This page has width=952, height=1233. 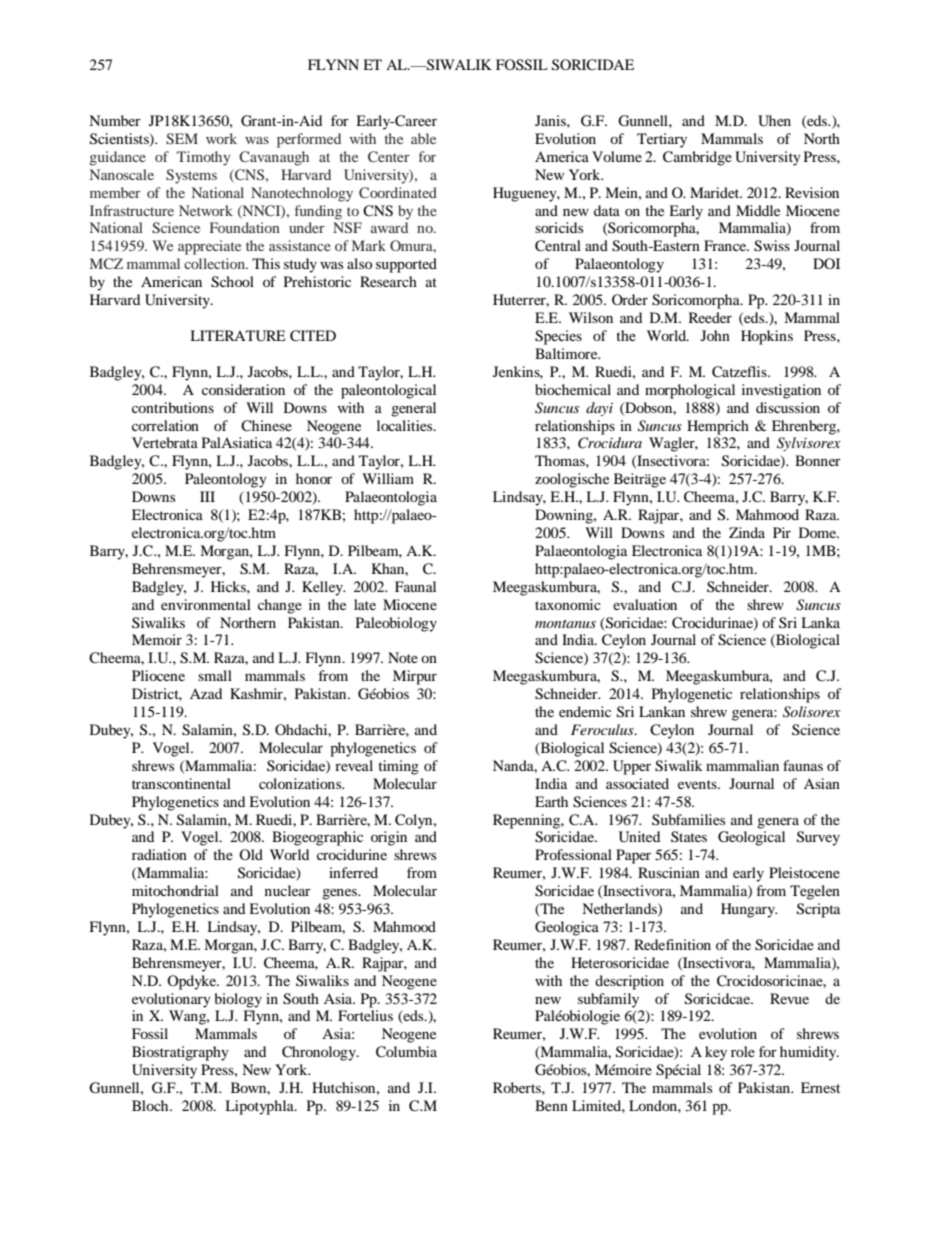 What do you see at coordinates (803, 765) in the page?
I see `faunas` at bounding box center [803, 765].
